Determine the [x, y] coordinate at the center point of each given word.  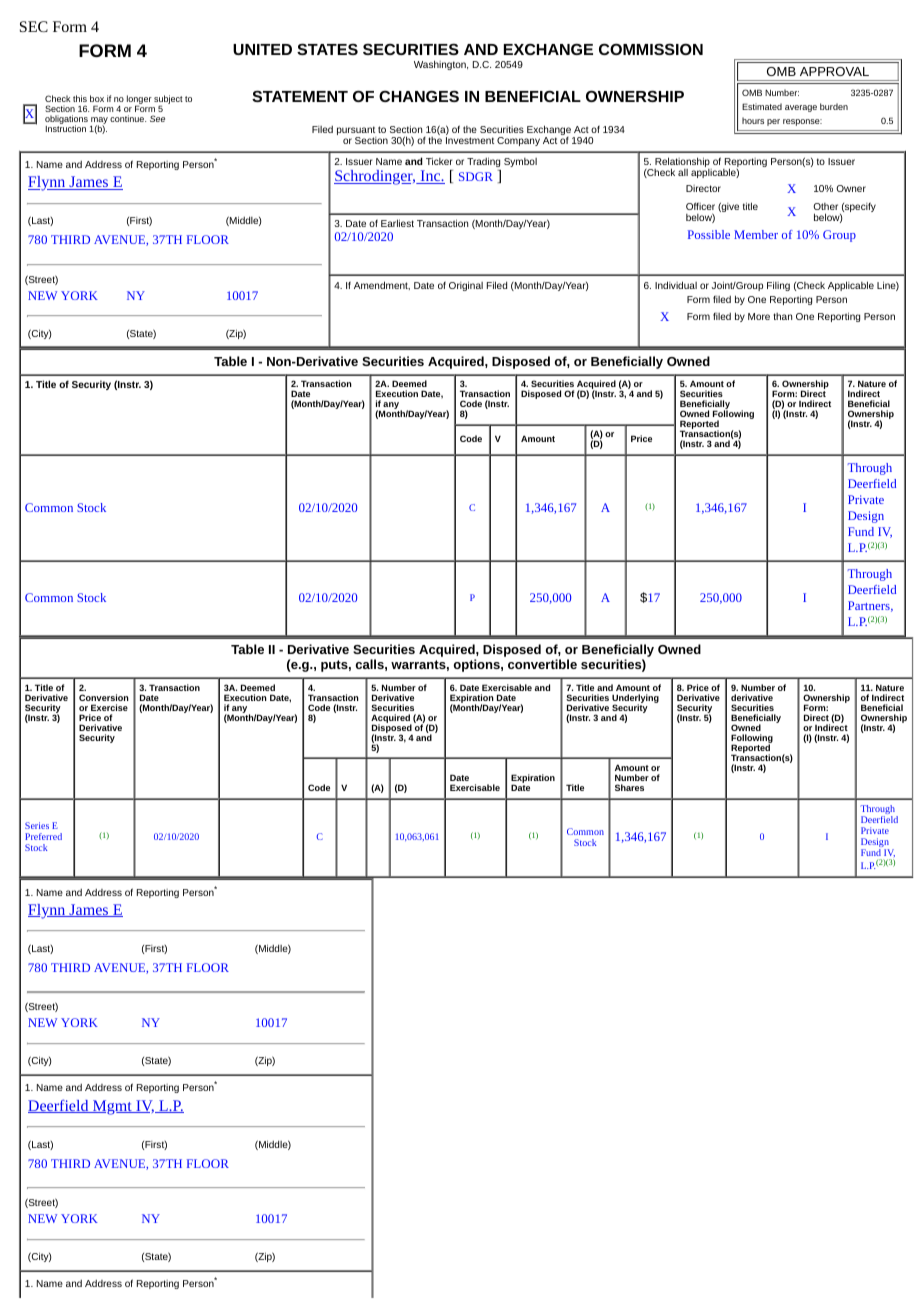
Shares [629, 787]
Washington [441, 65]
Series [37, 825]
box [97, 98]
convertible [542, 664]
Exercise [109, 707]
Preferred [43, 836]
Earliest [397, 223]
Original [466, 286]
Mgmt [112, 1107]
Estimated [762, 106]
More [759, 316]
